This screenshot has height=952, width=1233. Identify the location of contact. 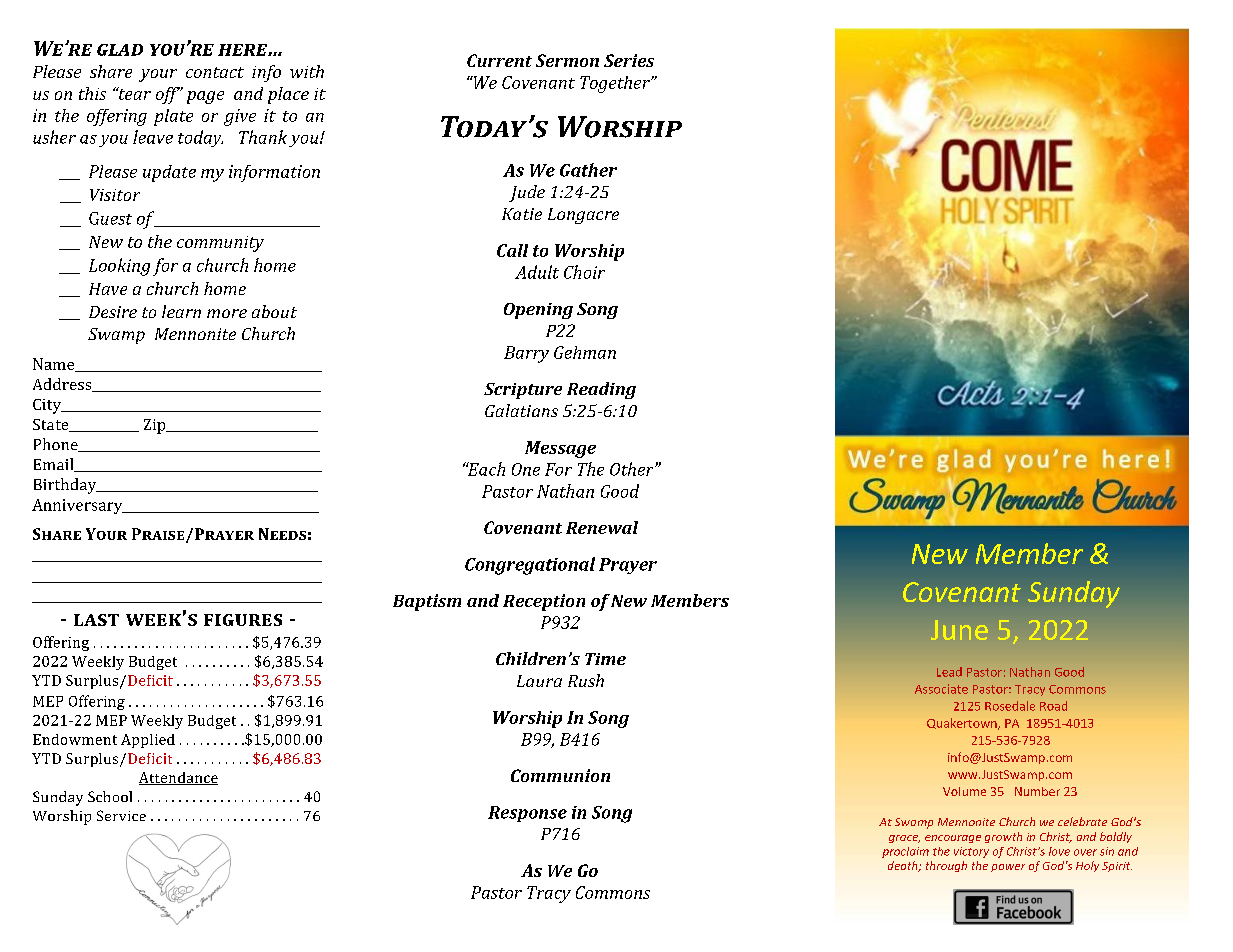
(215, 72).
